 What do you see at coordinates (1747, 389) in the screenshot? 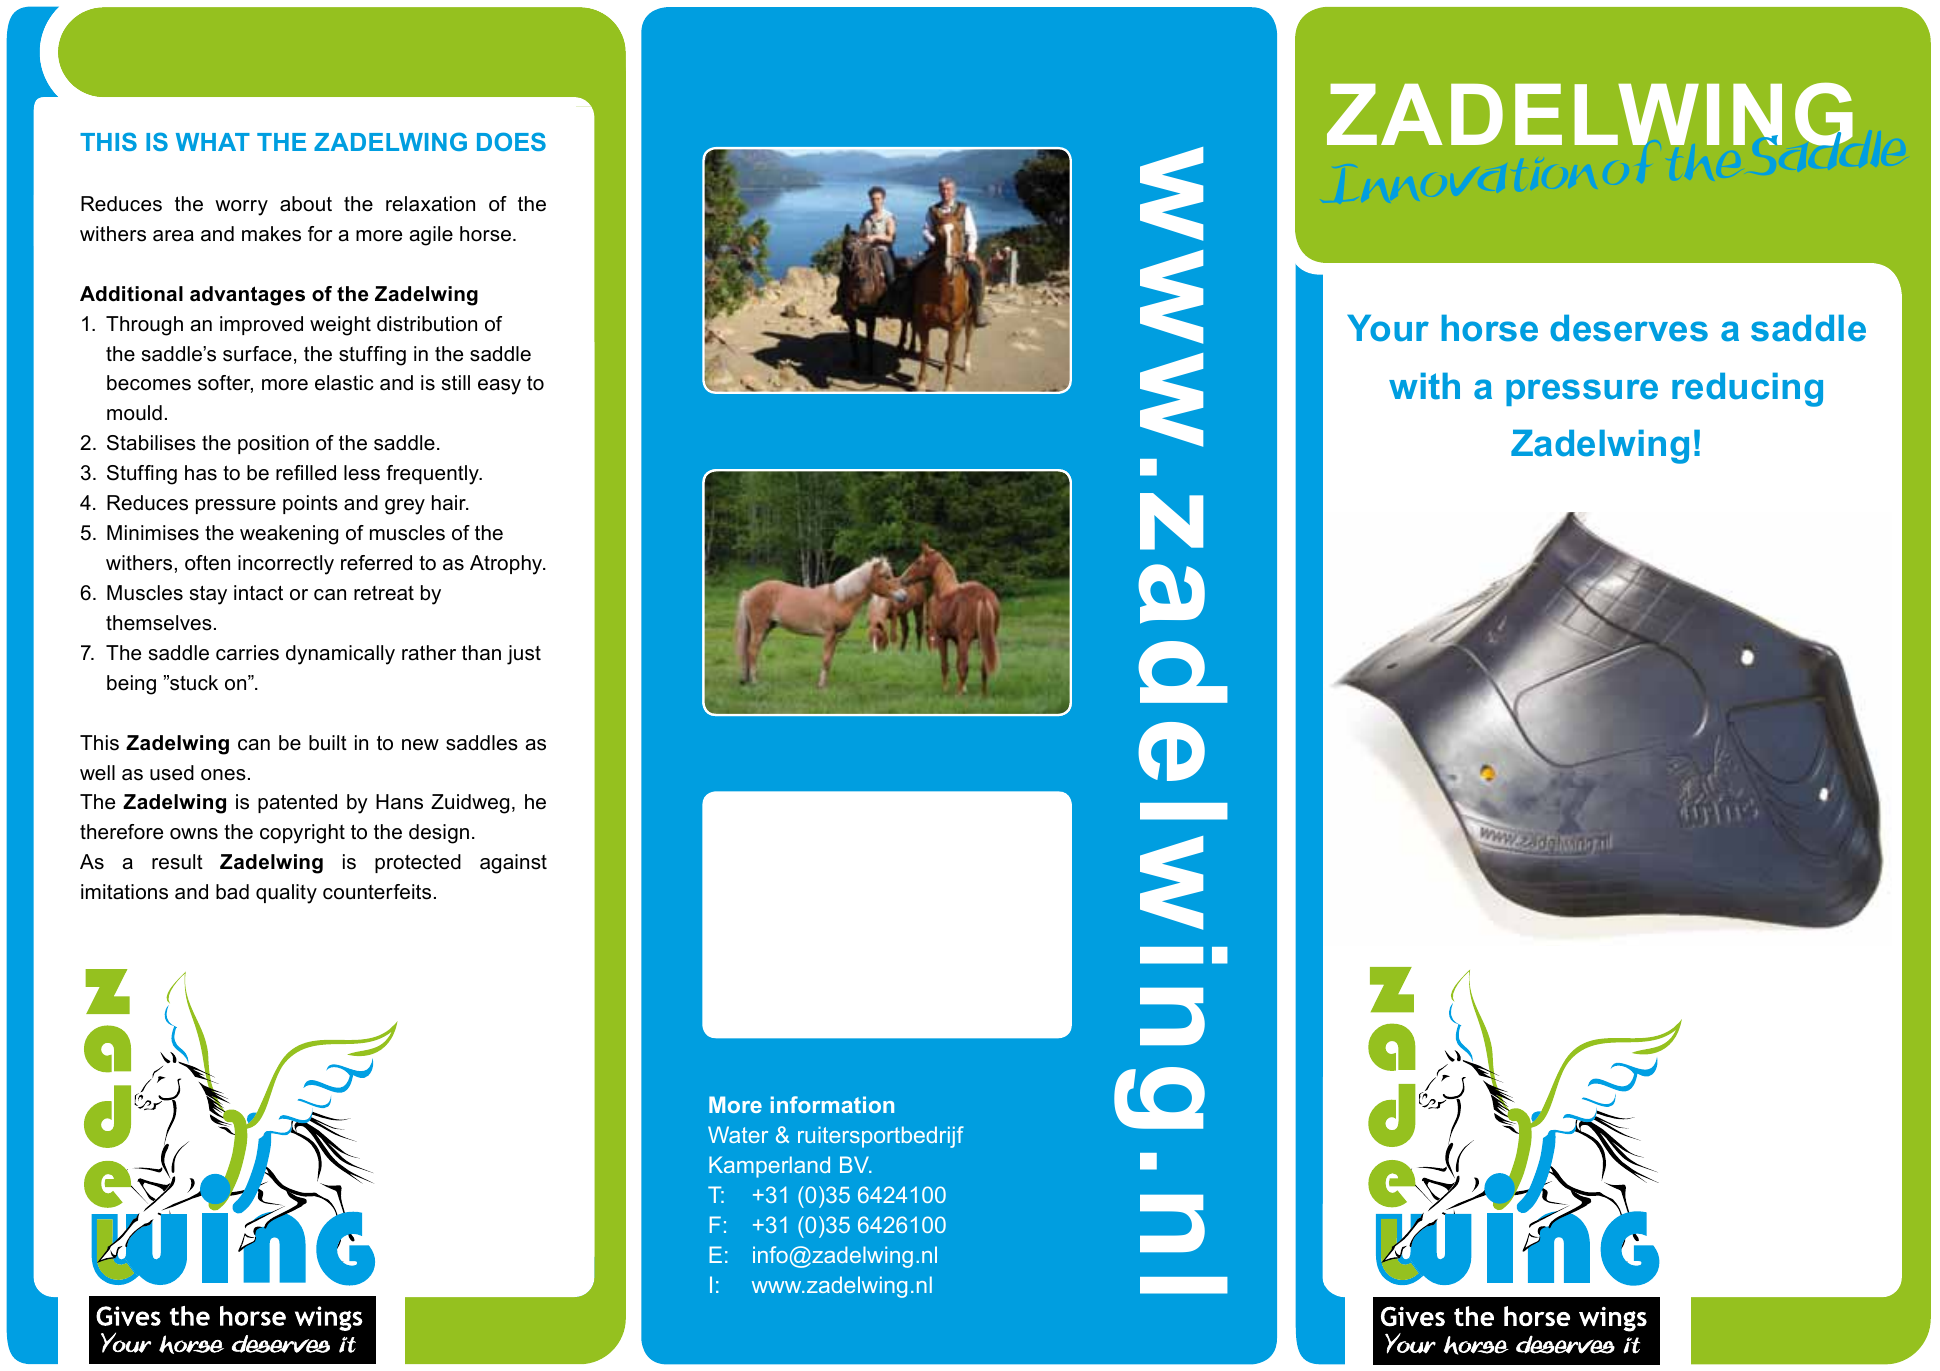
I see `reducing` at bounding box center [1747, 389].
